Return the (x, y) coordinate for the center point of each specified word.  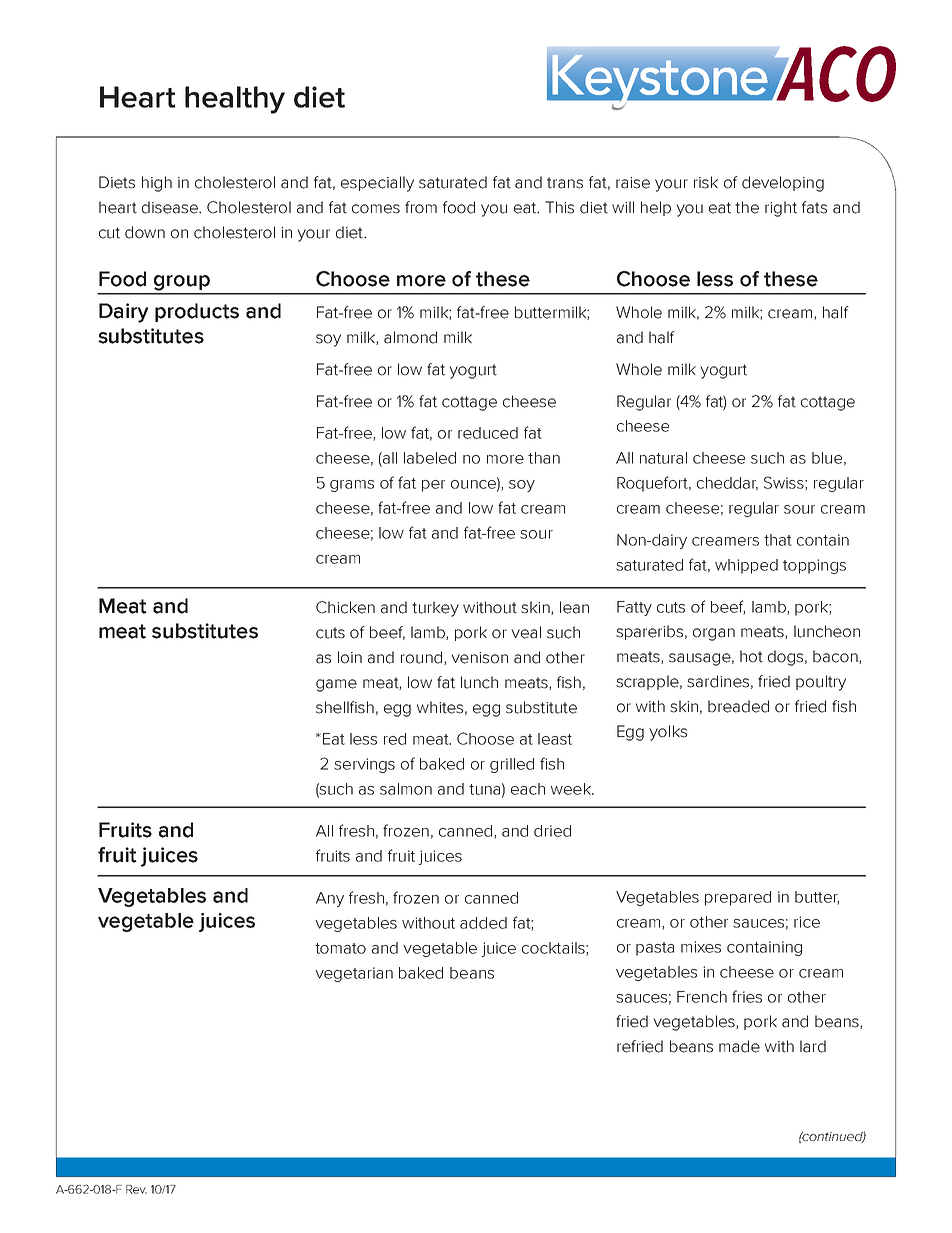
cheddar (727, 484)
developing (783, 184)
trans (565, 183)
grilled (512, 765)
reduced (488, 433)
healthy (235, 100)
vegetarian (354, 974)
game (336, 685)
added (483, 923)
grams (352, 486)
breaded (738, 706)
